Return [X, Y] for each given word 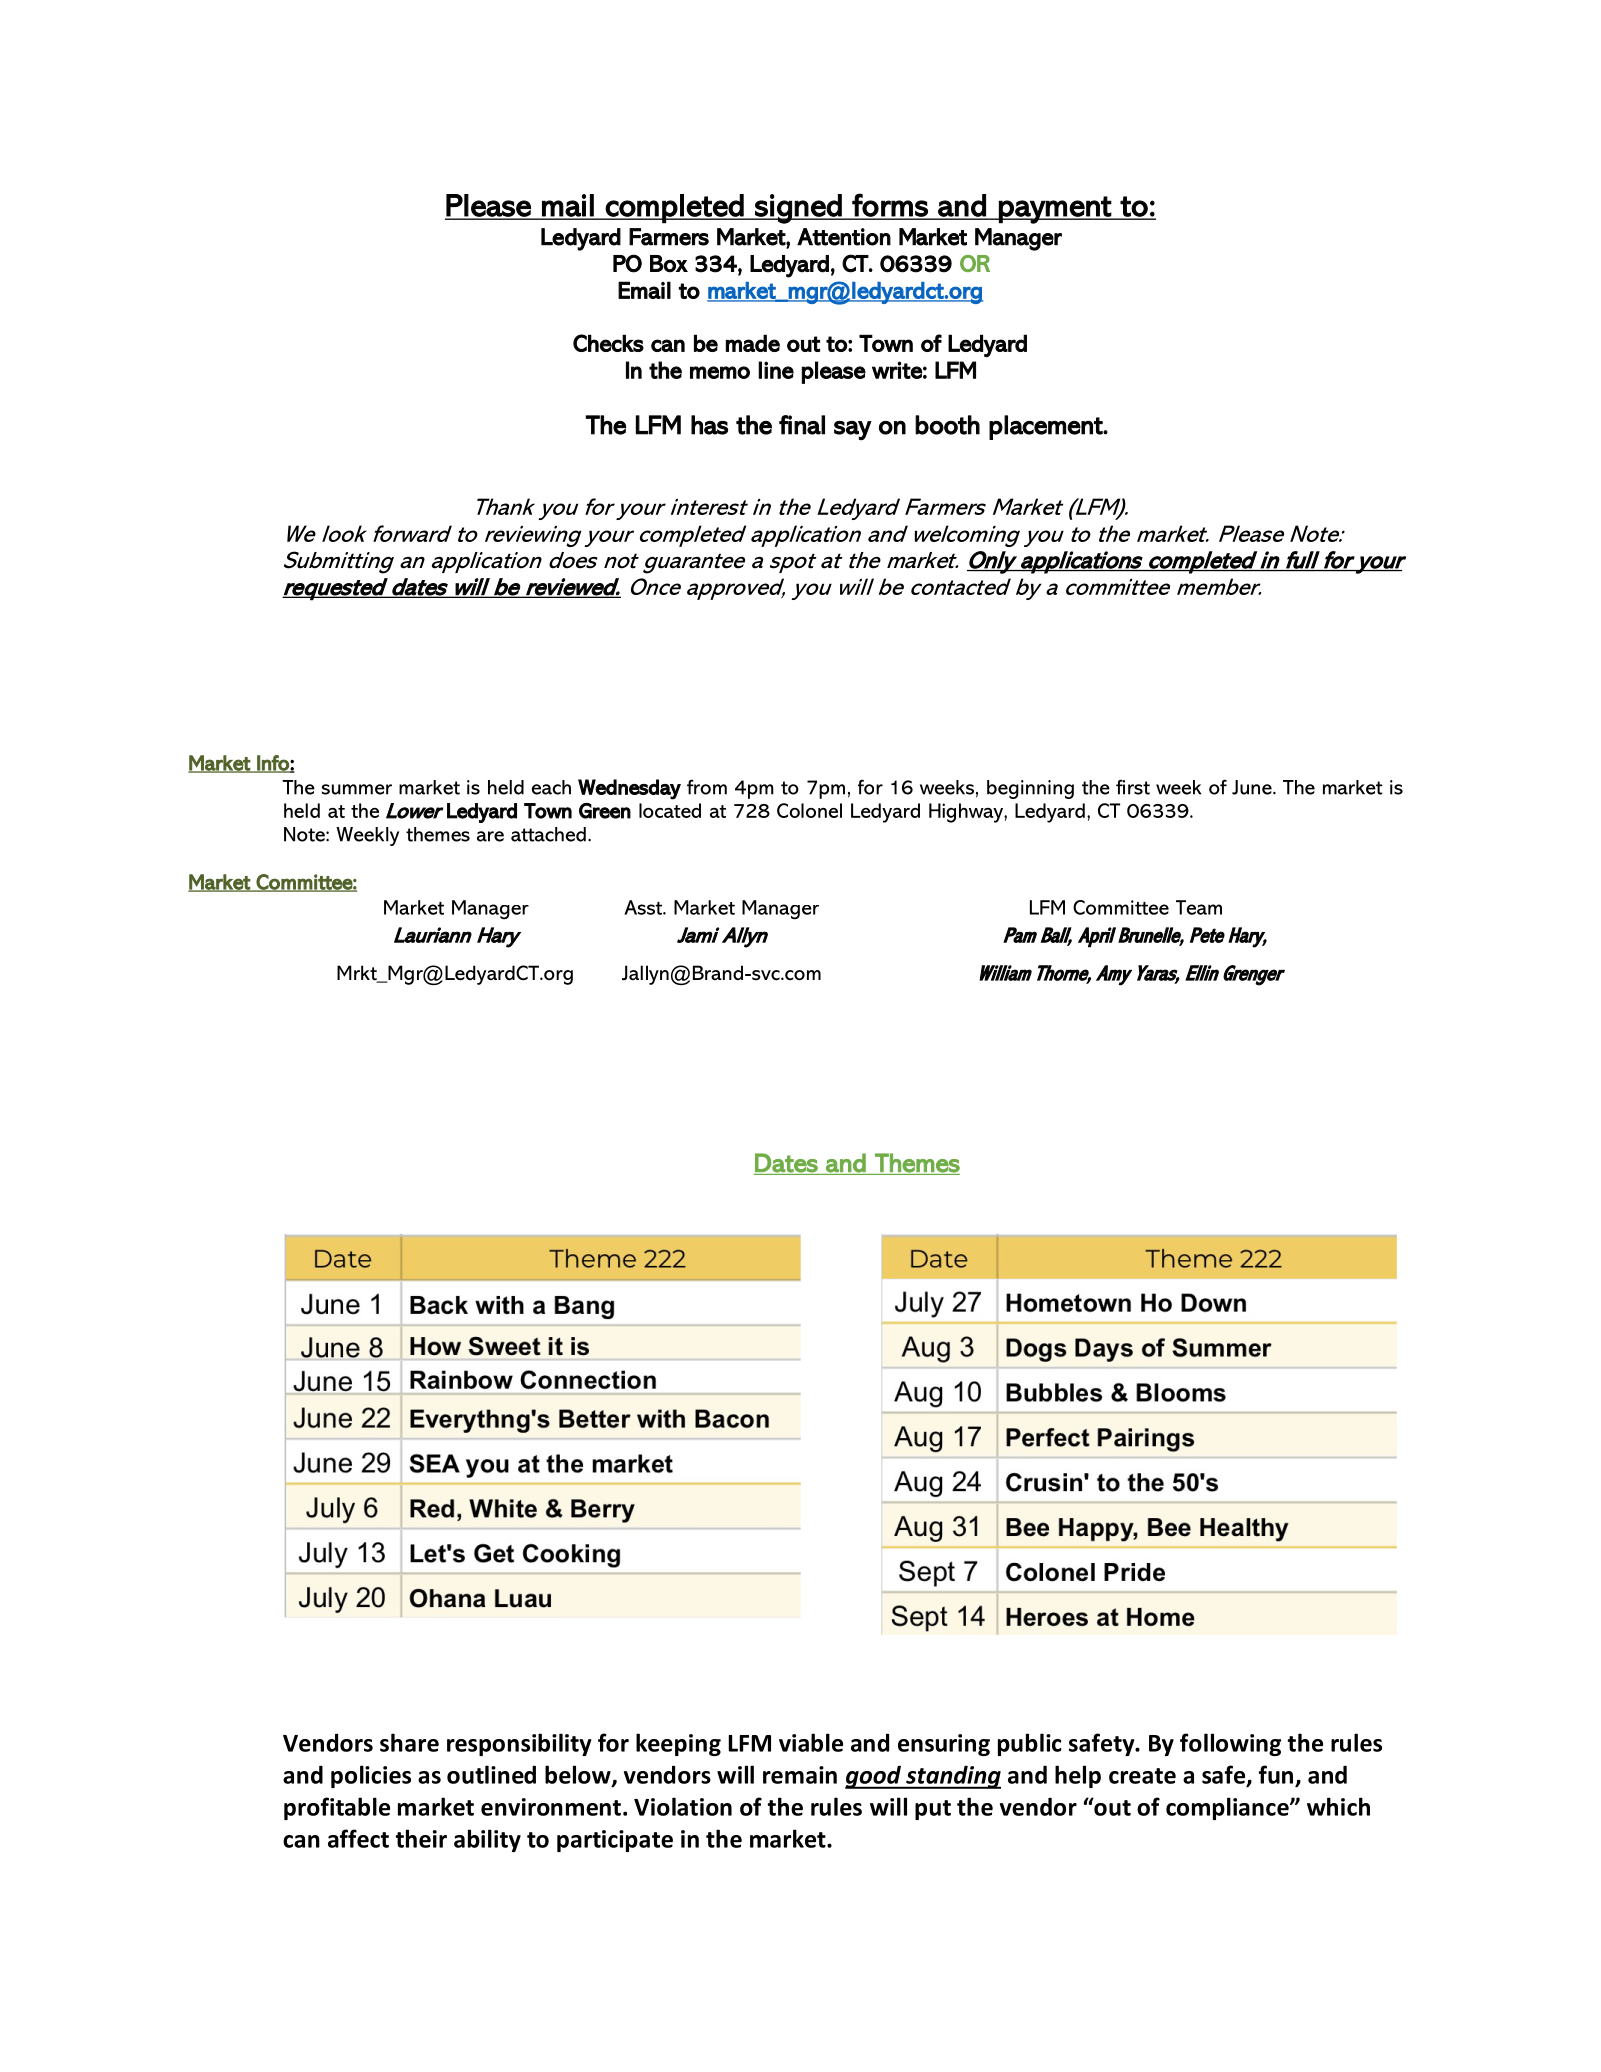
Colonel [809, 810]
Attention [844, 237]
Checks [608, 343]
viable [811, 1742]
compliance [1228, 1808]
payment [1055, 210]
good [874, 1777]
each [551, 787]
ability [487, 1840]
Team [1199, 907]
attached [548, 834]
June [1253, 787]
